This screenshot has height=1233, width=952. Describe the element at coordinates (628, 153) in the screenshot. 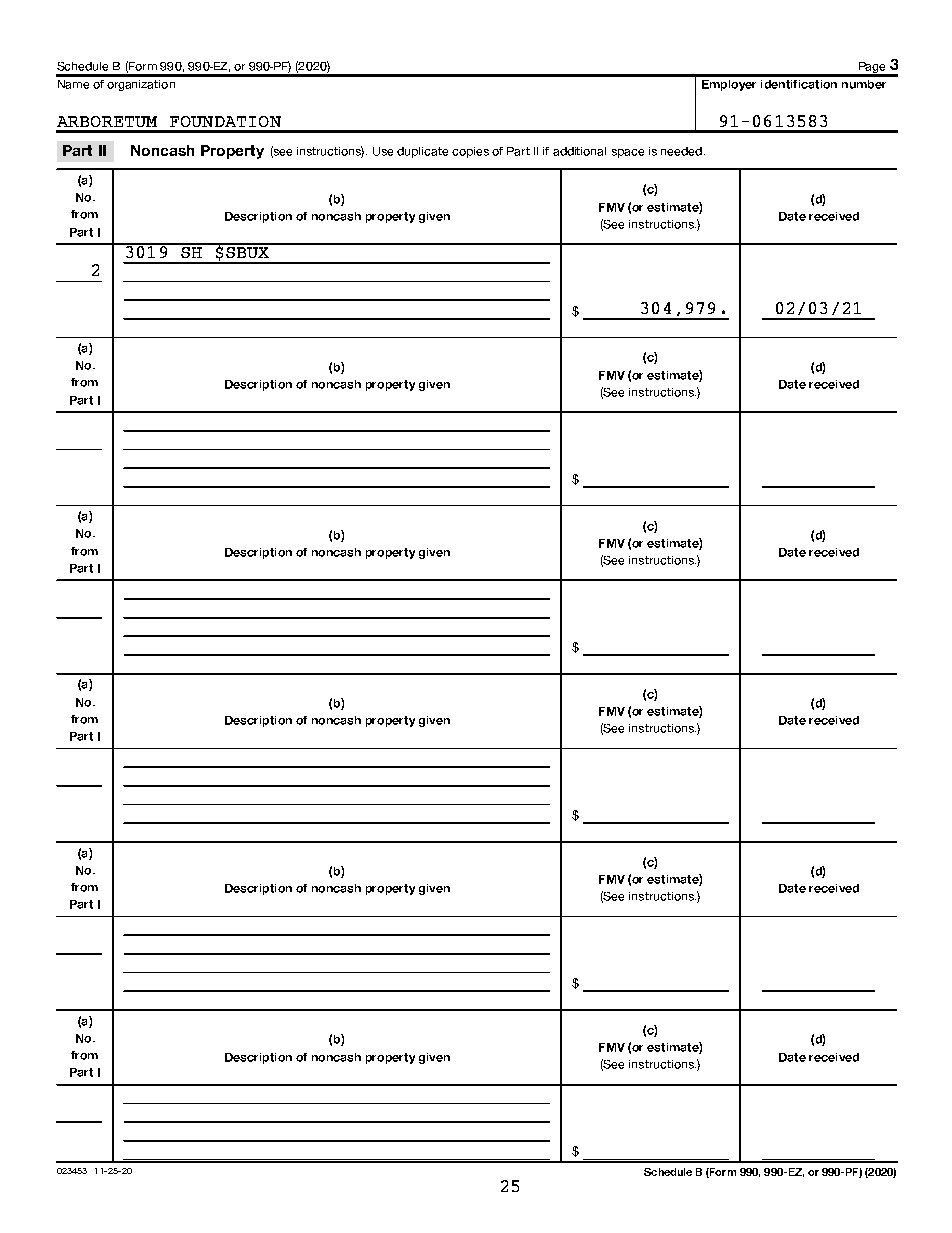

I see `space` at that location.
